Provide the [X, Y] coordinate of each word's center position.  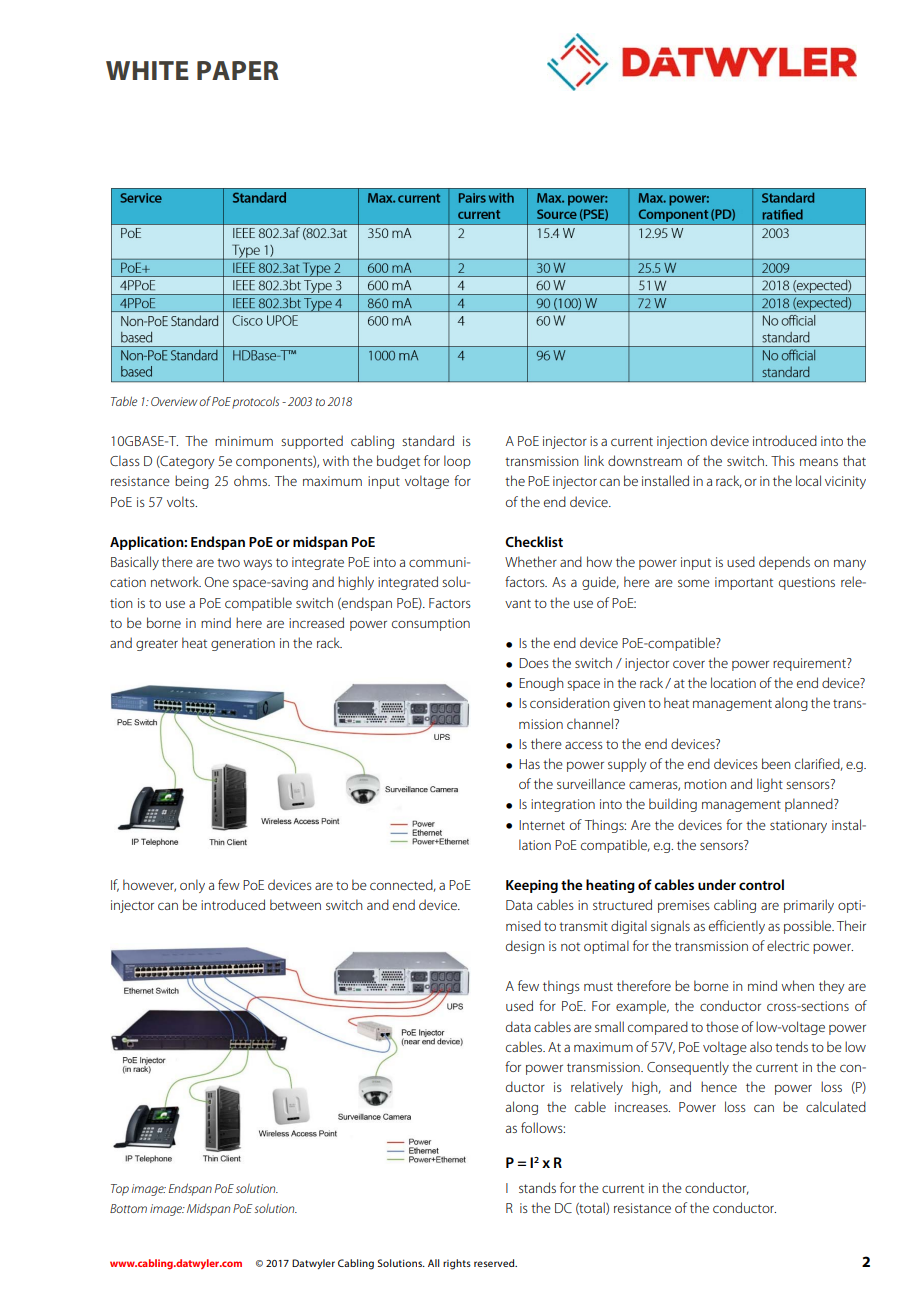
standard [428, 440]
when [797, 985]
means [819, 462]
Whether [531, 561]
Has [529, 764]
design [525, 947]
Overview [174, 401]
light [770, 785]
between [295, 904]
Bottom [128, 1208]
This [783, 460]
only [192, 886]
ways [257, 564]
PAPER [238, 70]
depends [784, 563]
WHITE [147, 70]
